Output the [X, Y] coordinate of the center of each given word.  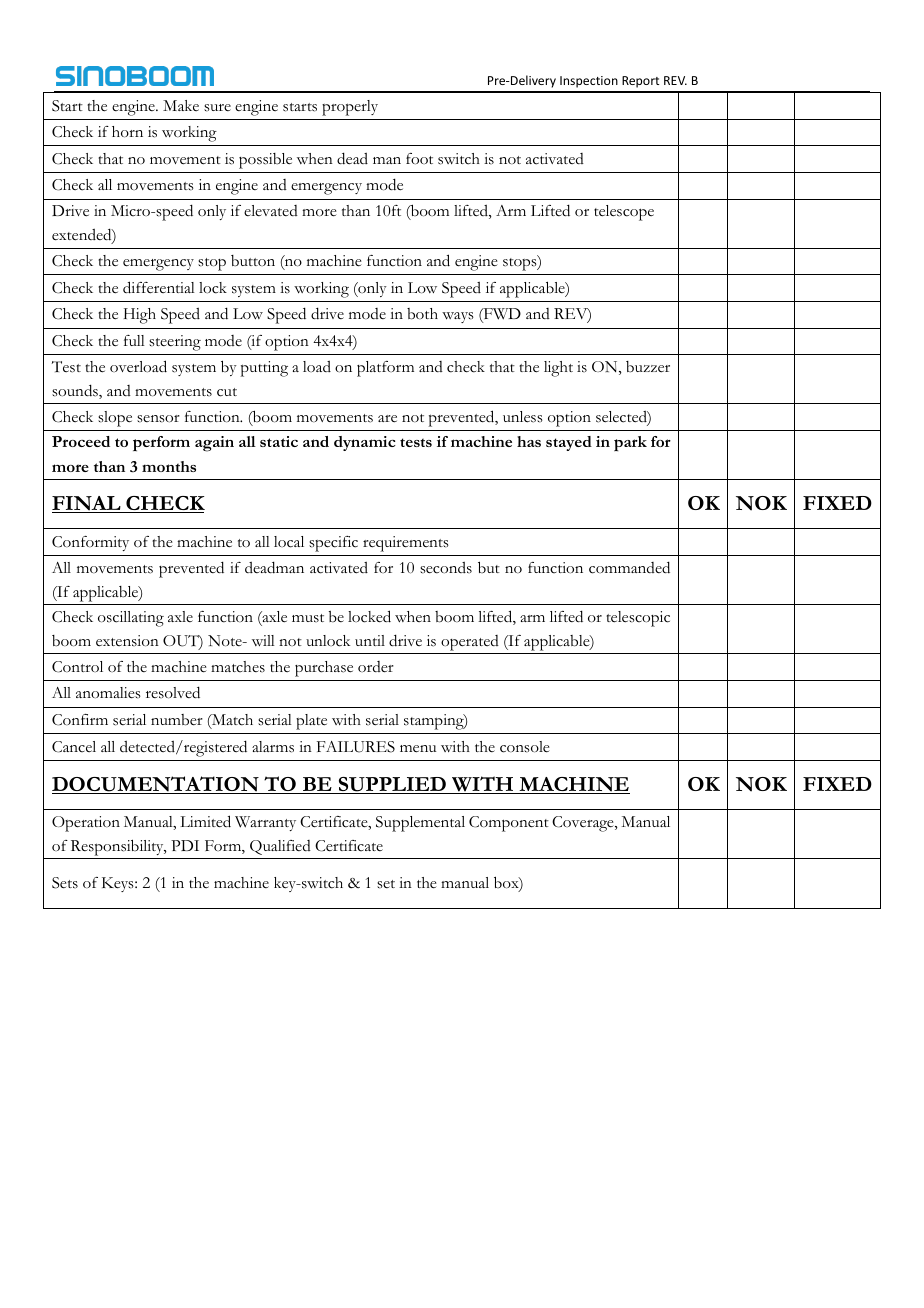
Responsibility [118, 847]
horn [127, 132]
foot [419, 159]
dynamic [365, 443]
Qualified [280, 847]
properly [350, 108]
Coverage [584, 824]
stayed [569, 443]
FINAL [87, 504]
